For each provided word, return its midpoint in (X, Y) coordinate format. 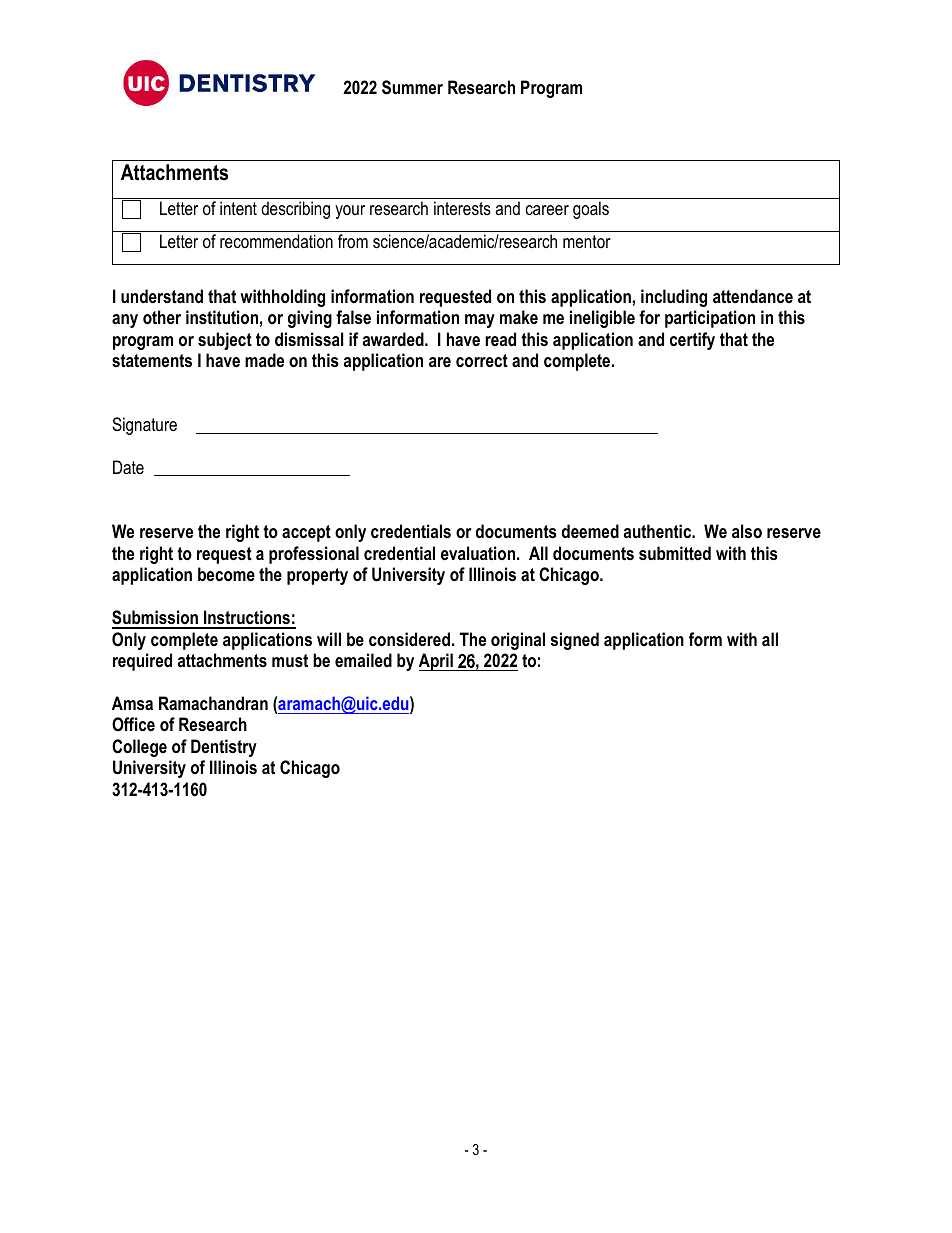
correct (482, 360)
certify (692, 341)
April (437, 662)
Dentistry (224, 748)
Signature (144, 426)
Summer (412, 87)
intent (238, 208)
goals (591, 210)
